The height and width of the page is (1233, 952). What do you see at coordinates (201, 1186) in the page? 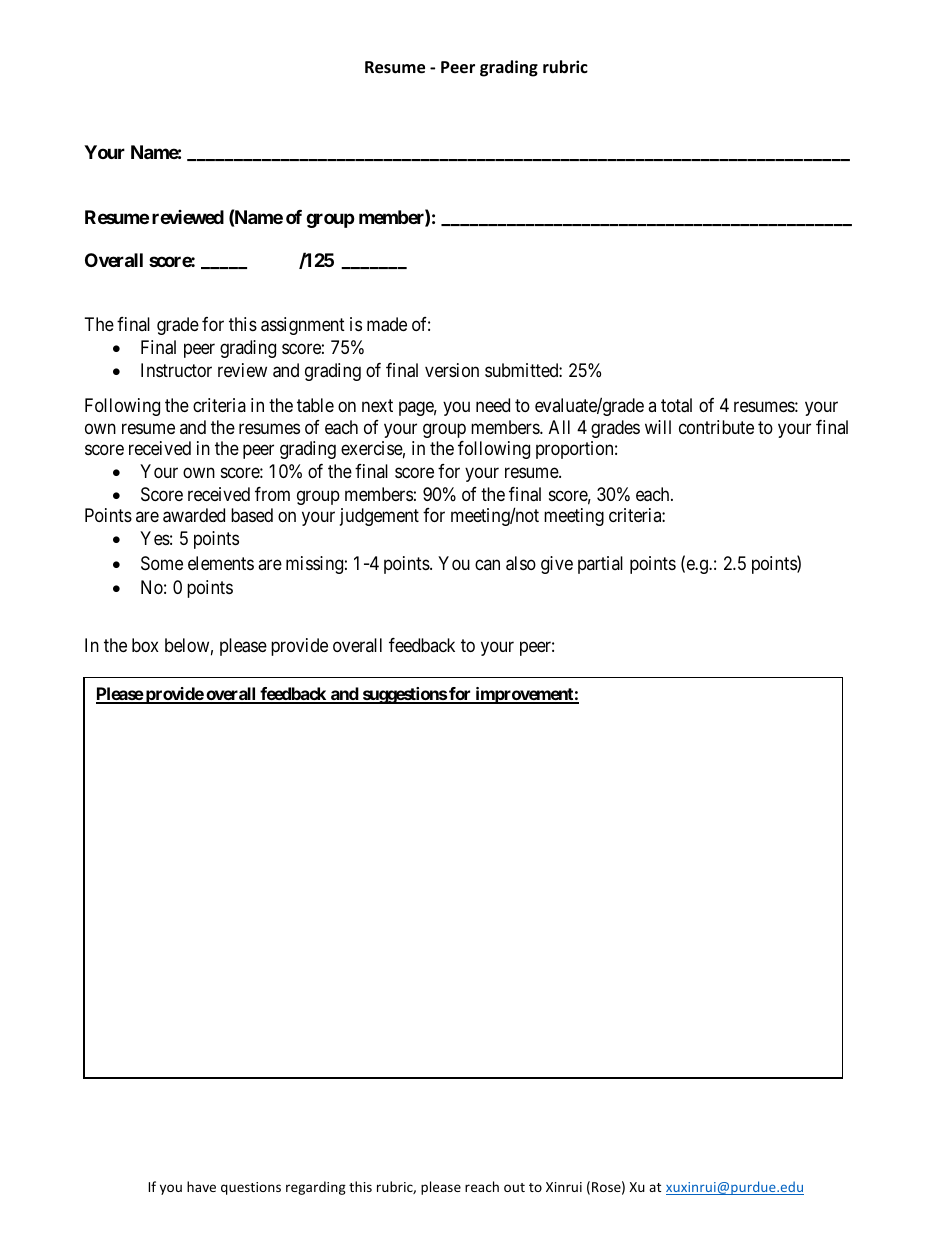
I see `have` at bounding box center [201, 1186].
